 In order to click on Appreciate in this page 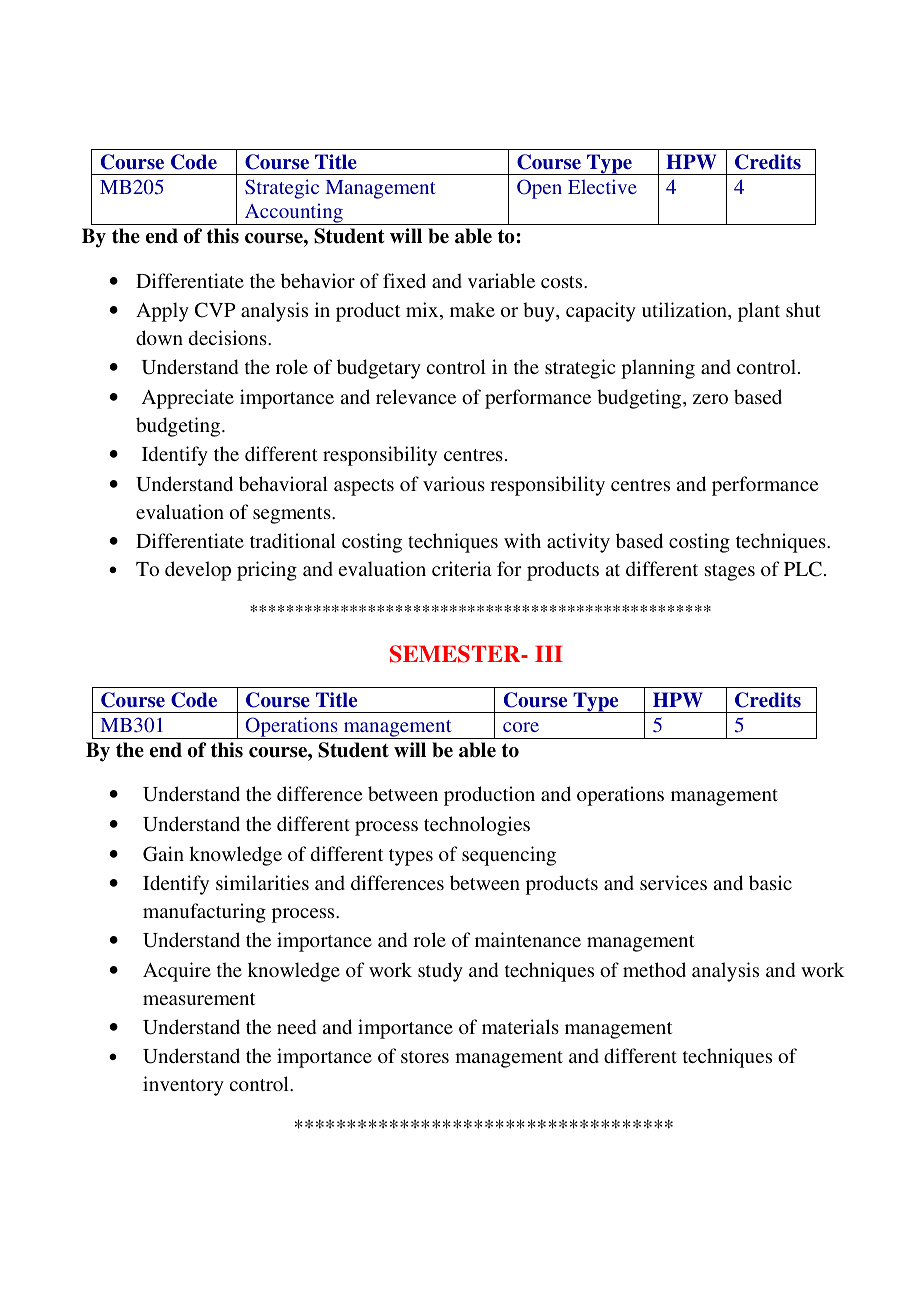, I will do `click(187, 399)`.
